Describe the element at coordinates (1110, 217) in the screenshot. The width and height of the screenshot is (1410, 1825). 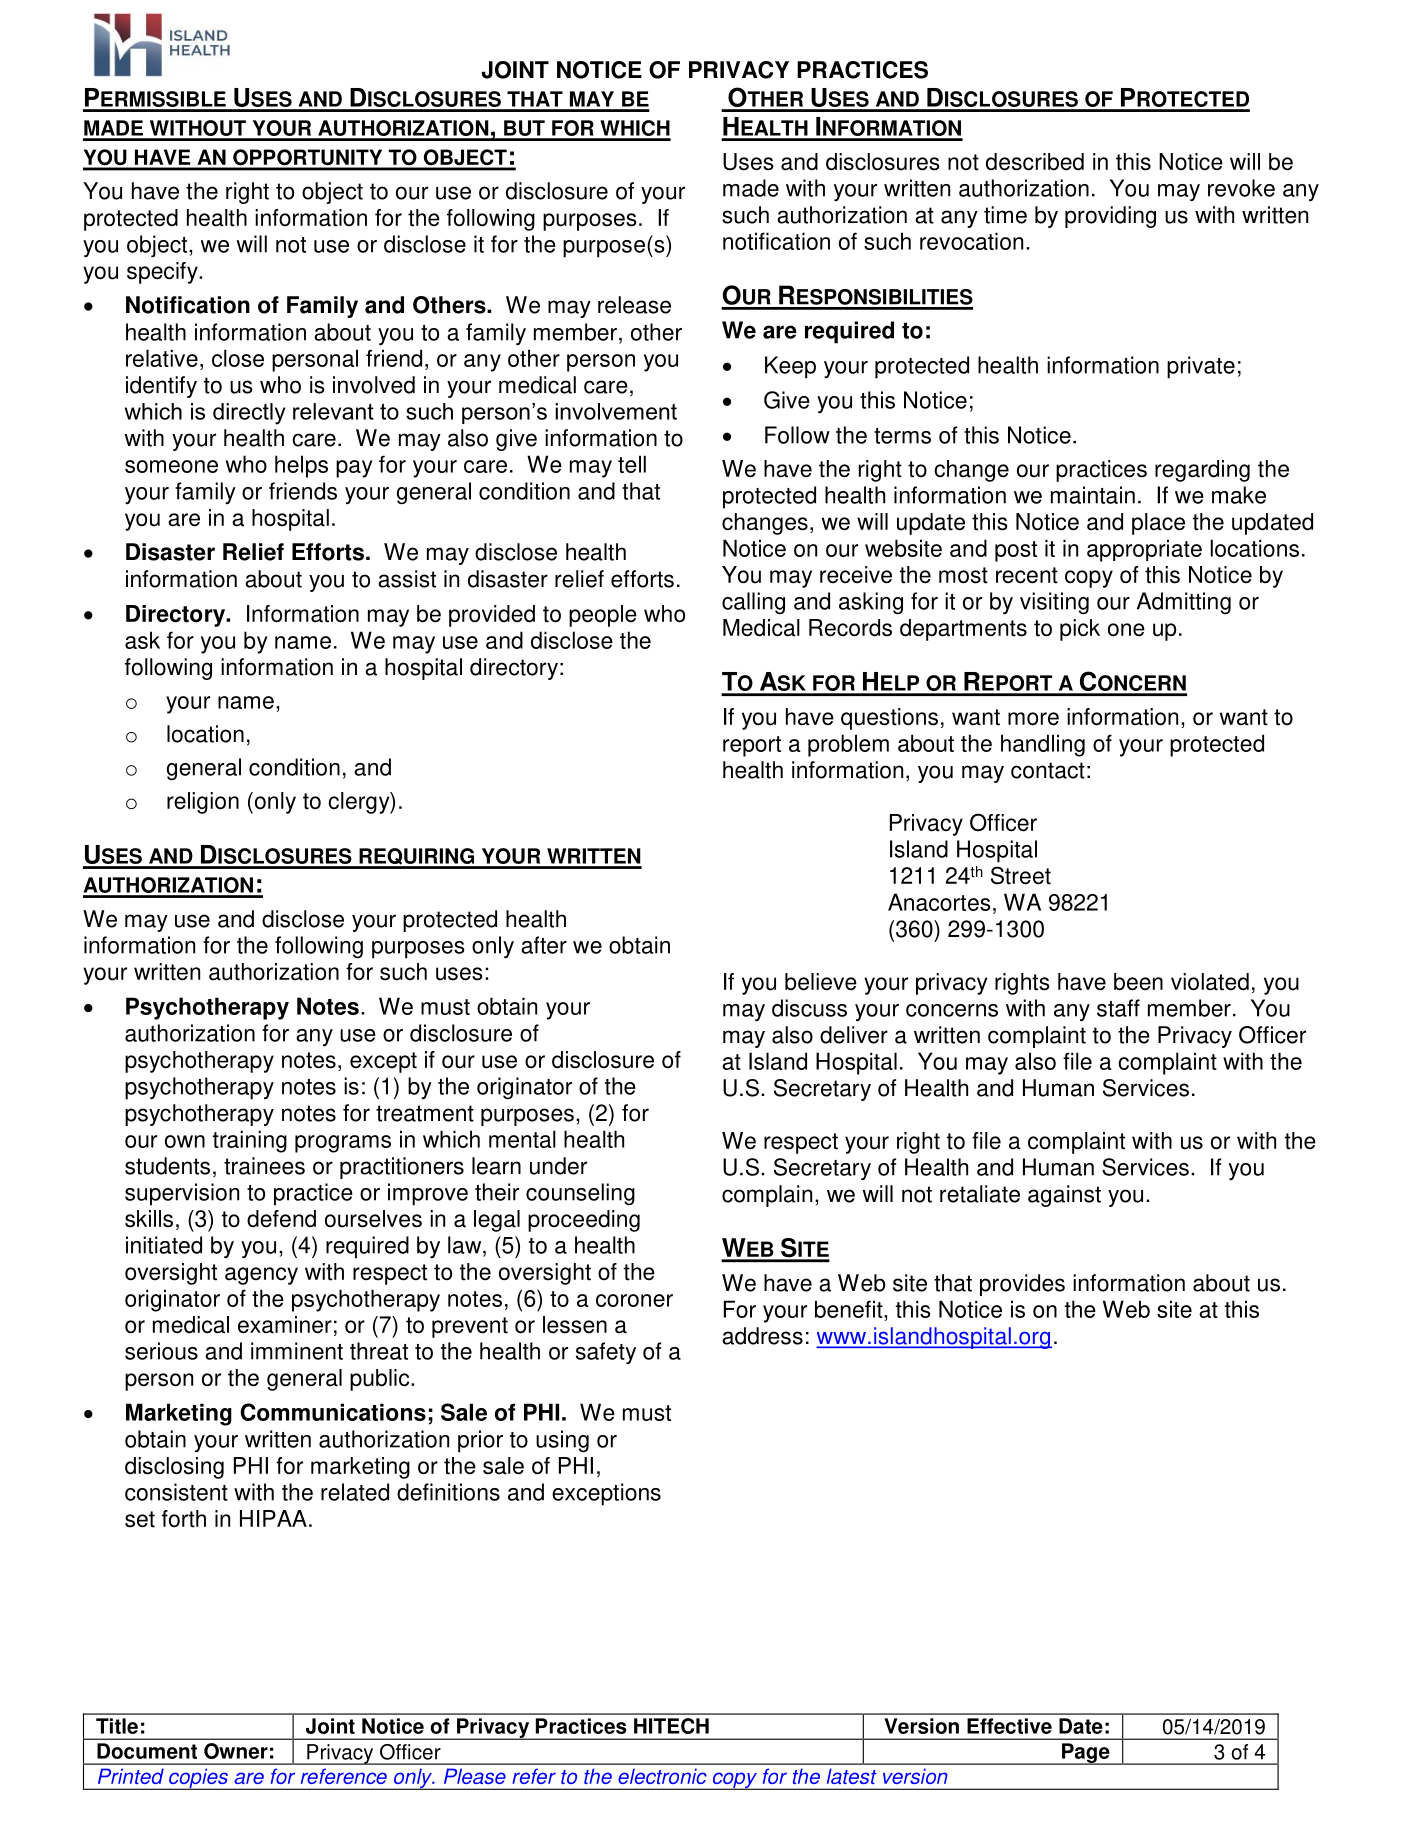
I see `providing` at that location.
